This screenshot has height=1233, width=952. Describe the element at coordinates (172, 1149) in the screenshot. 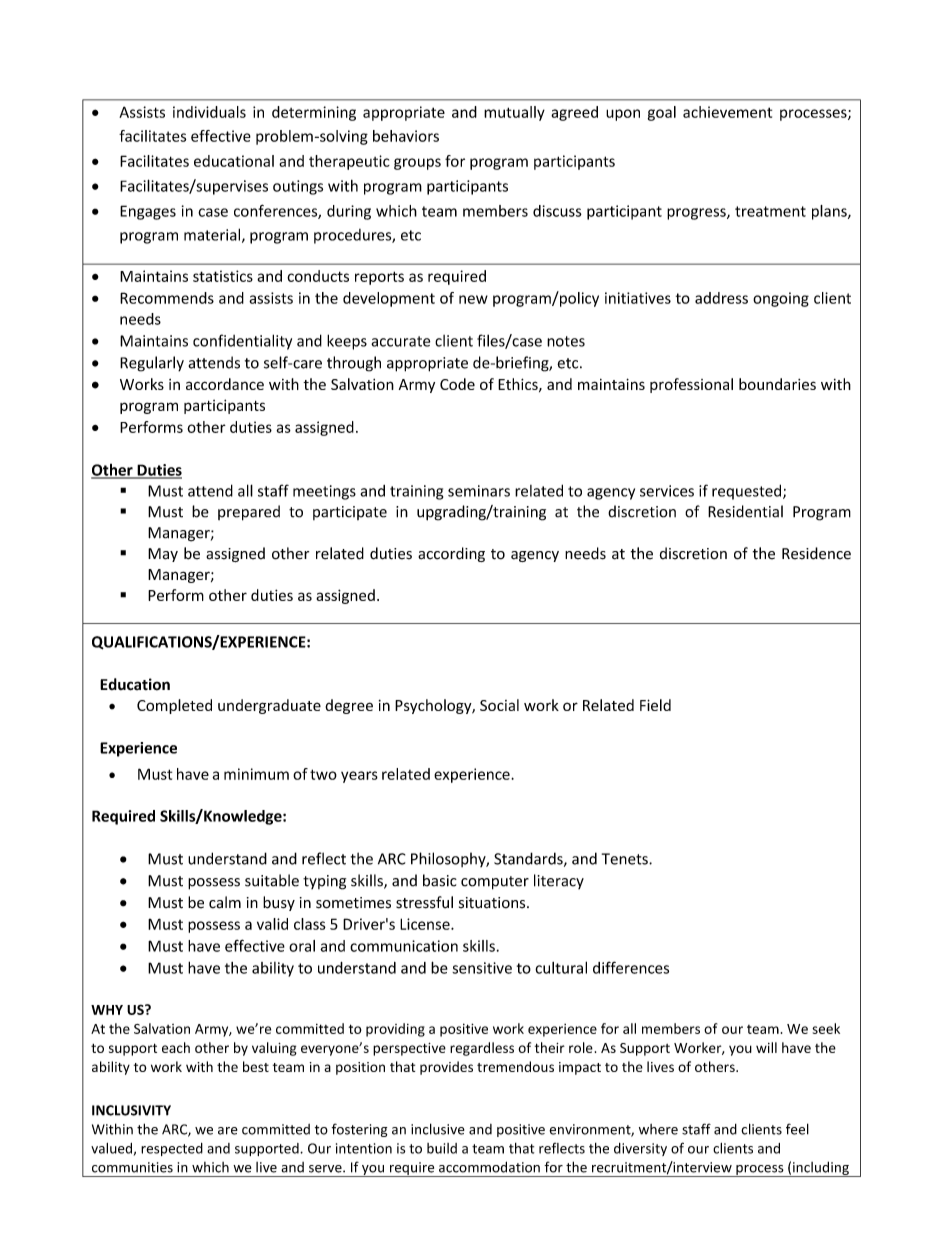

I see `respected` at that location.
